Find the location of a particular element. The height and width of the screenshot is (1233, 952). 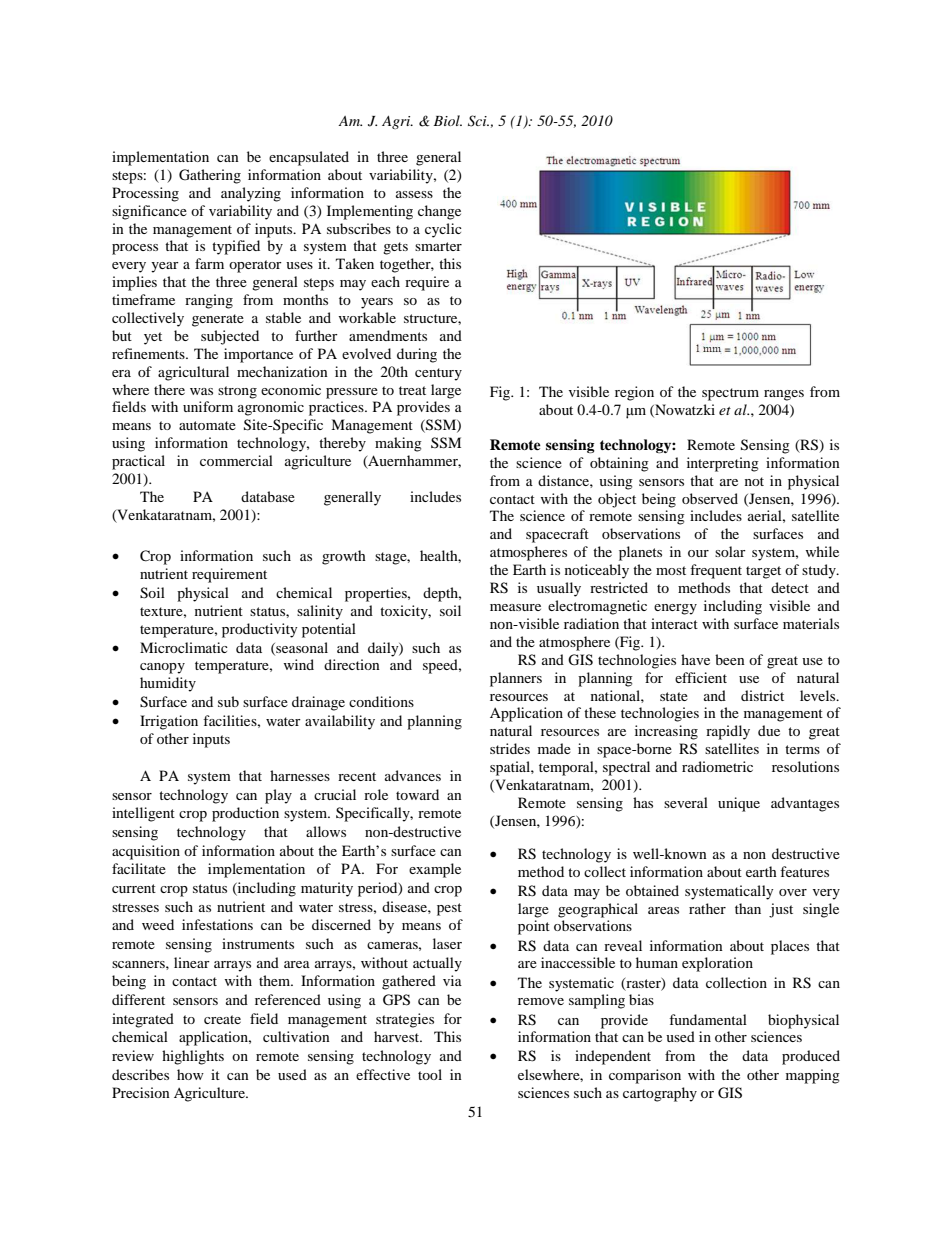

humidity is located at coordinates (168, 684).
